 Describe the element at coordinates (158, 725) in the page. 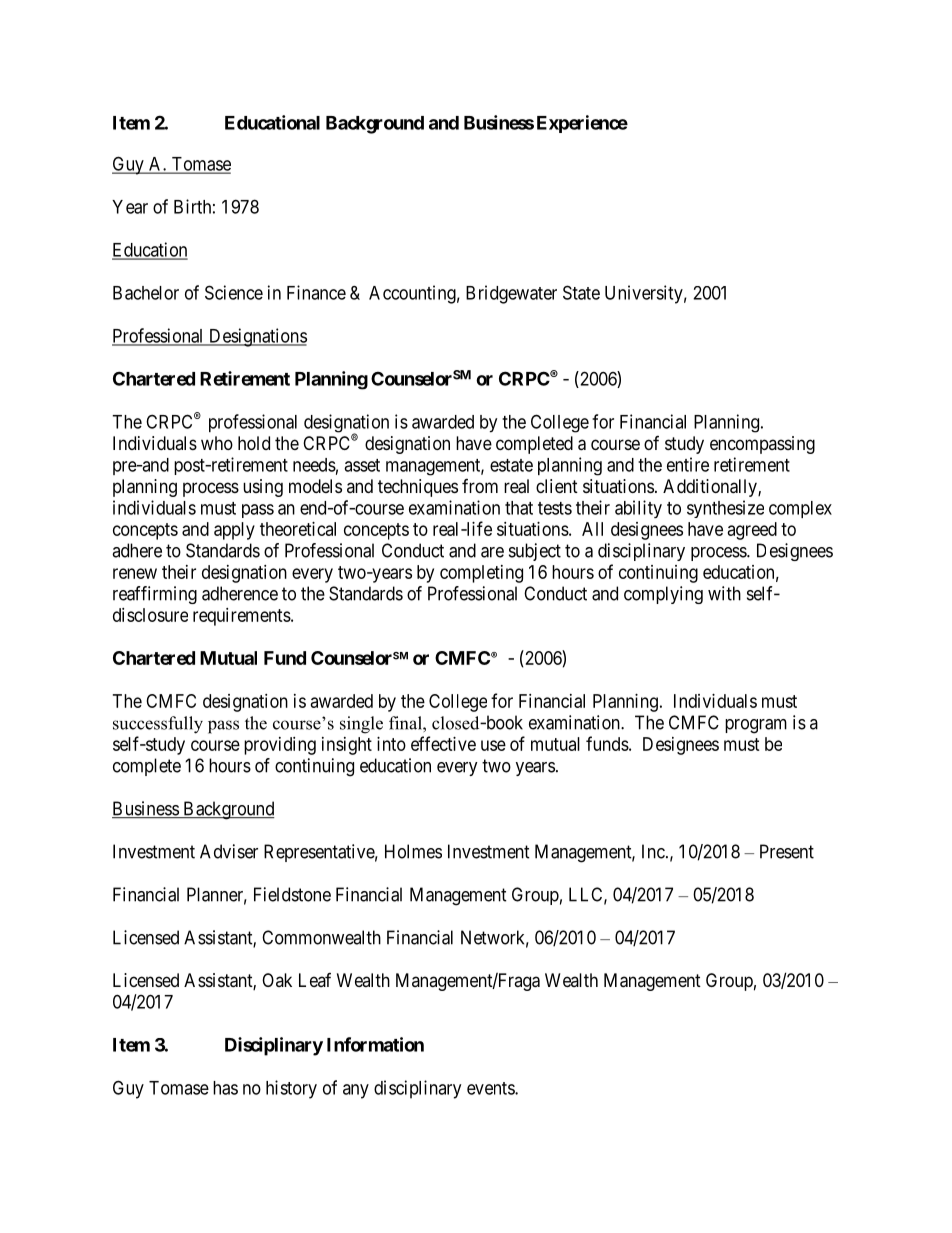

I see `successfully` at that location.
